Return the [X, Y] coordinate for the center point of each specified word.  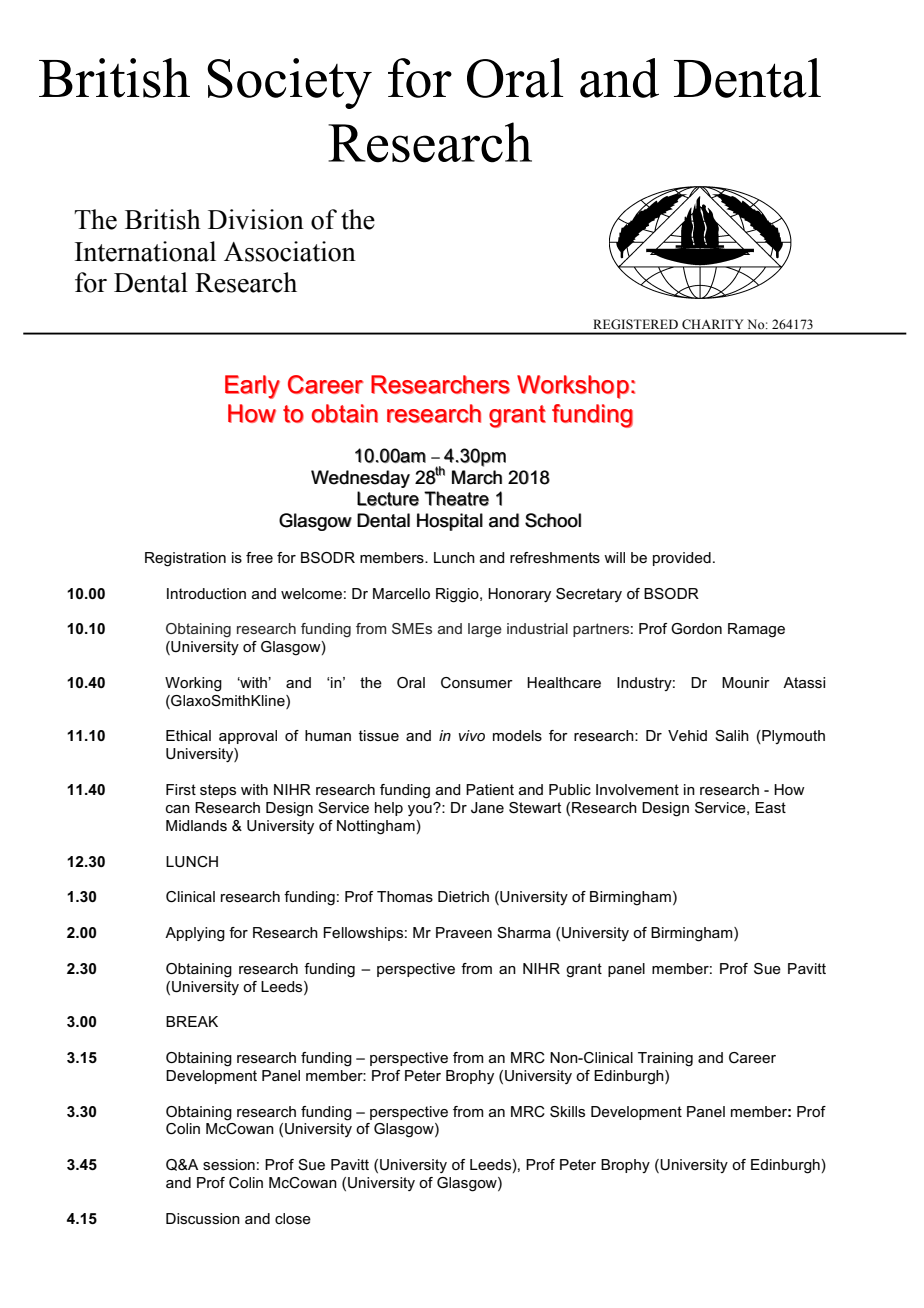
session [229, 1164]
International [145, 251]
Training [665, 1059]
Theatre [456, 498]
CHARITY [712, 324]
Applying [195, 934]
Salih [732, 735]
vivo [472, 735]
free [259, 557]
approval [248, 737]
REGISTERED [636, 324]
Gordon [696, 628]
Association [290, 251]
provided [682, 559]
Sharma [524, 932]
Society [289, 83]
